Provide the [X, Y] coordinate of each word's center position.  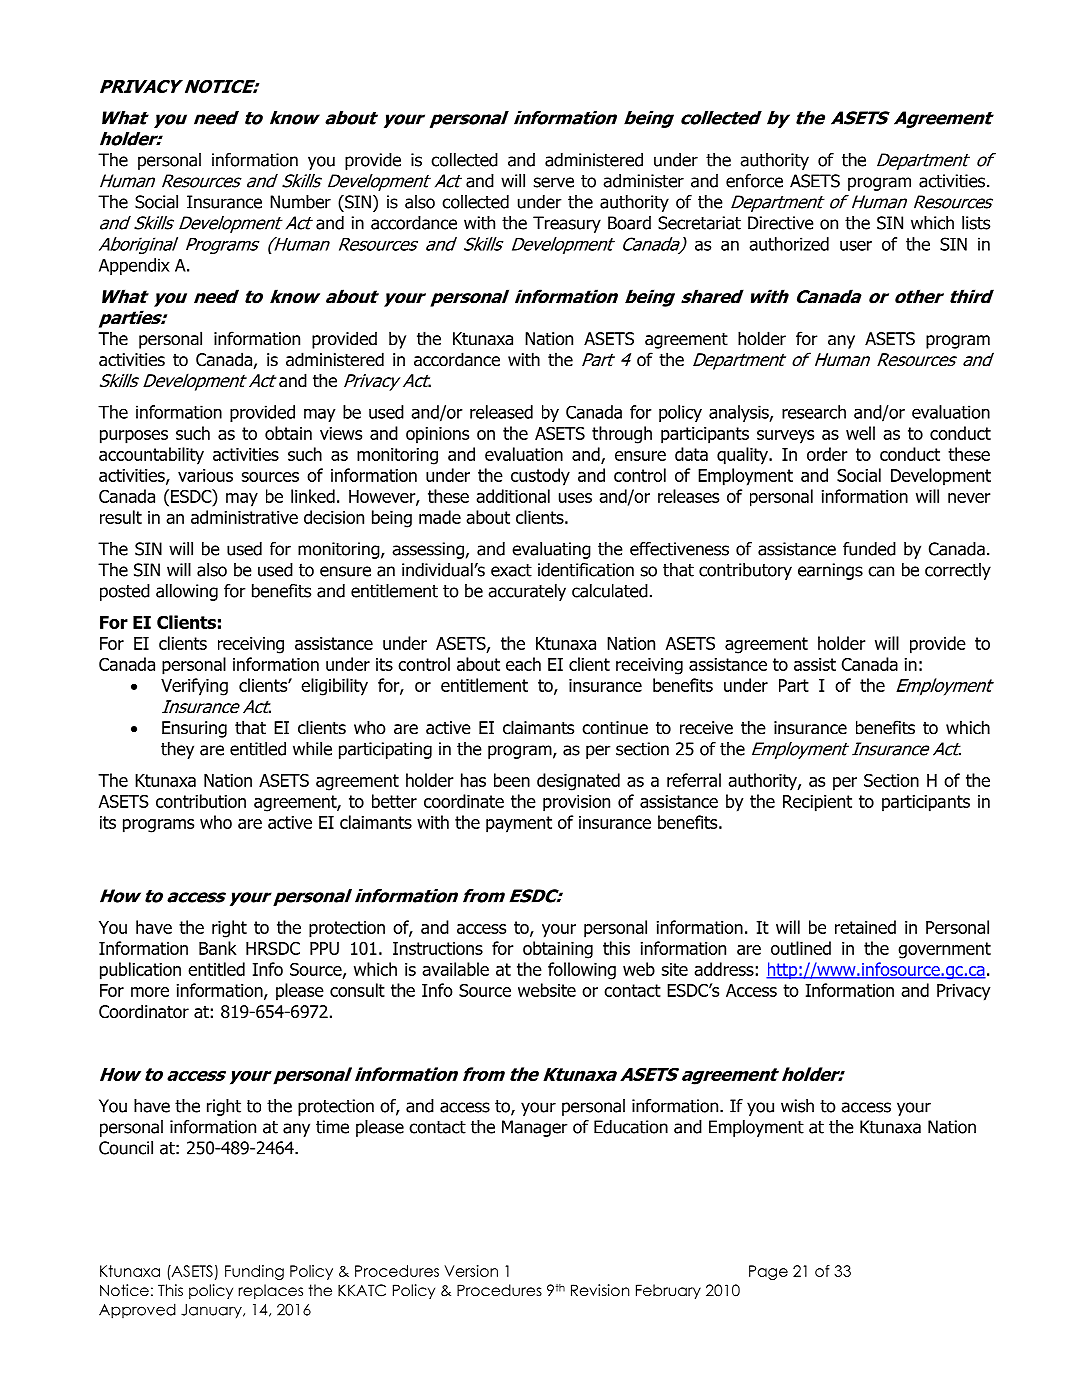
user [856, 245]
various [205, 475]
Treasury [567, 224]
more [150, 992]
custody [540, 477]
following [582, 971]
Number [300, 202]
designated [578, 782]
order [827, 454]
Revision [600, 1290]
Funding [254, 1272]
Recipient [817, 803]
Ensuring [194, 729]
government [944, 950]
